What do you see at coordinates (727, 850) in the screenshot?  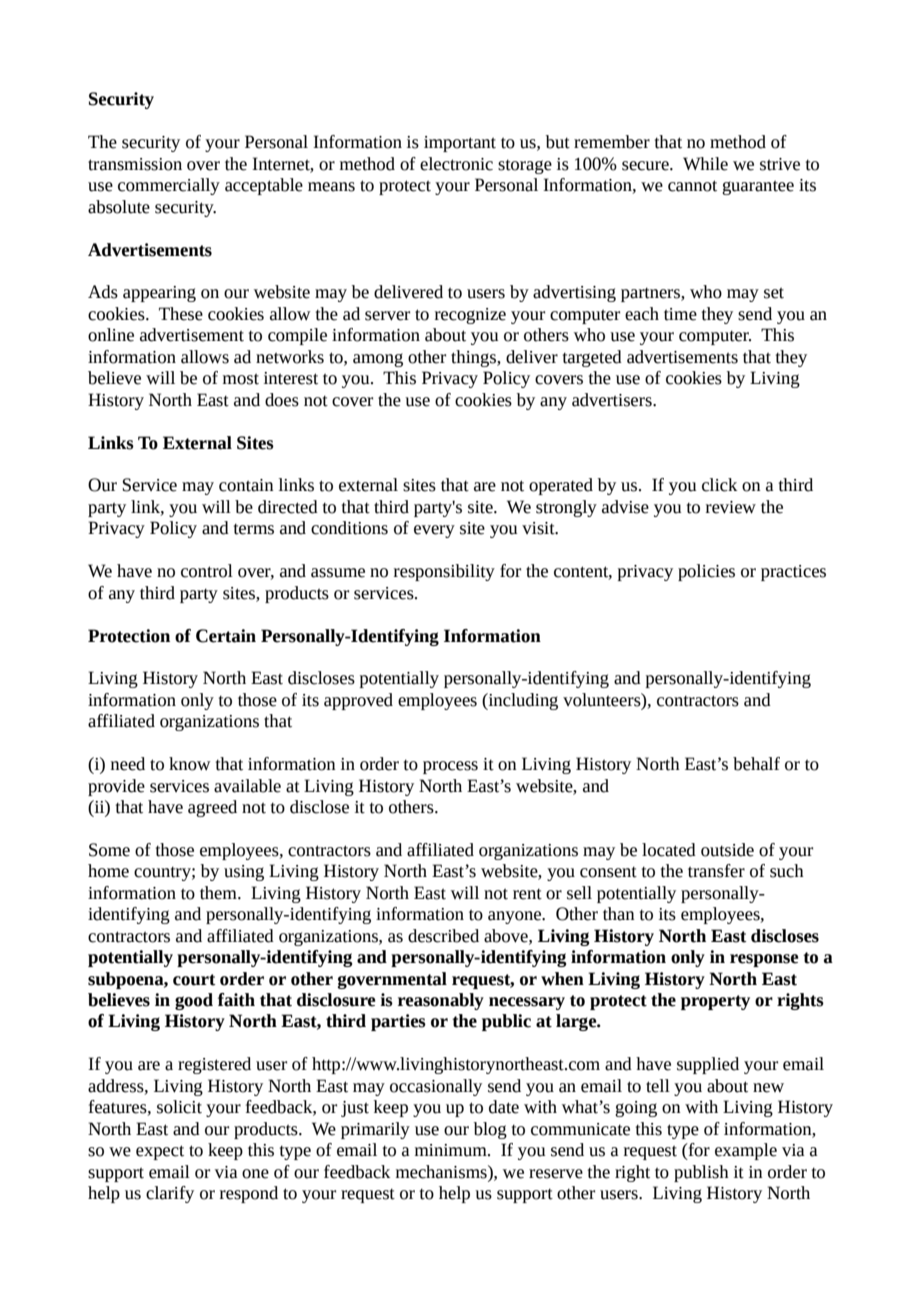 I see `outside` at bounding box center [727, 850].
